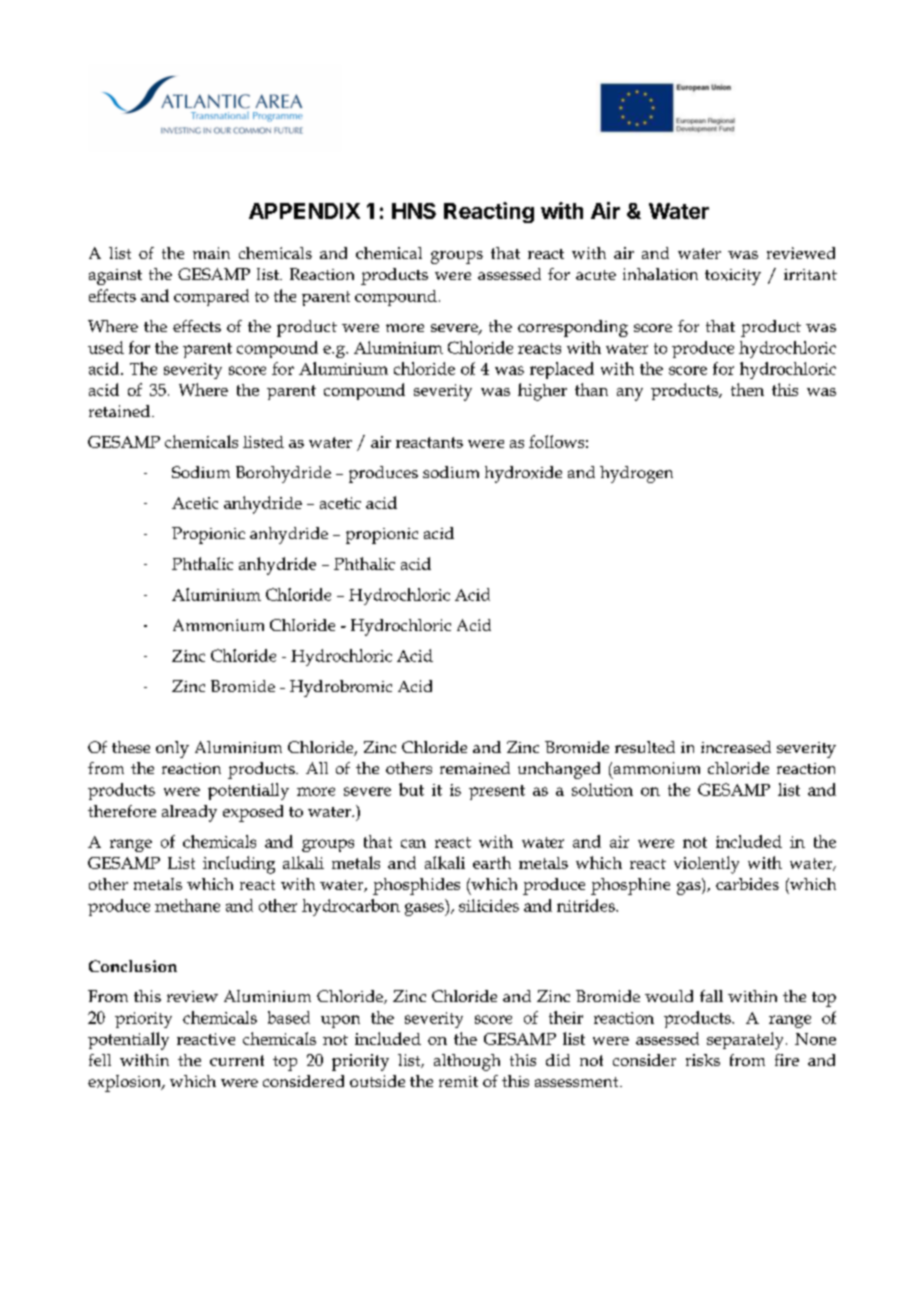  What do you see at coordinates (497, 792) in the screenshot?
I see `present` at bounding box center [497, 792].
